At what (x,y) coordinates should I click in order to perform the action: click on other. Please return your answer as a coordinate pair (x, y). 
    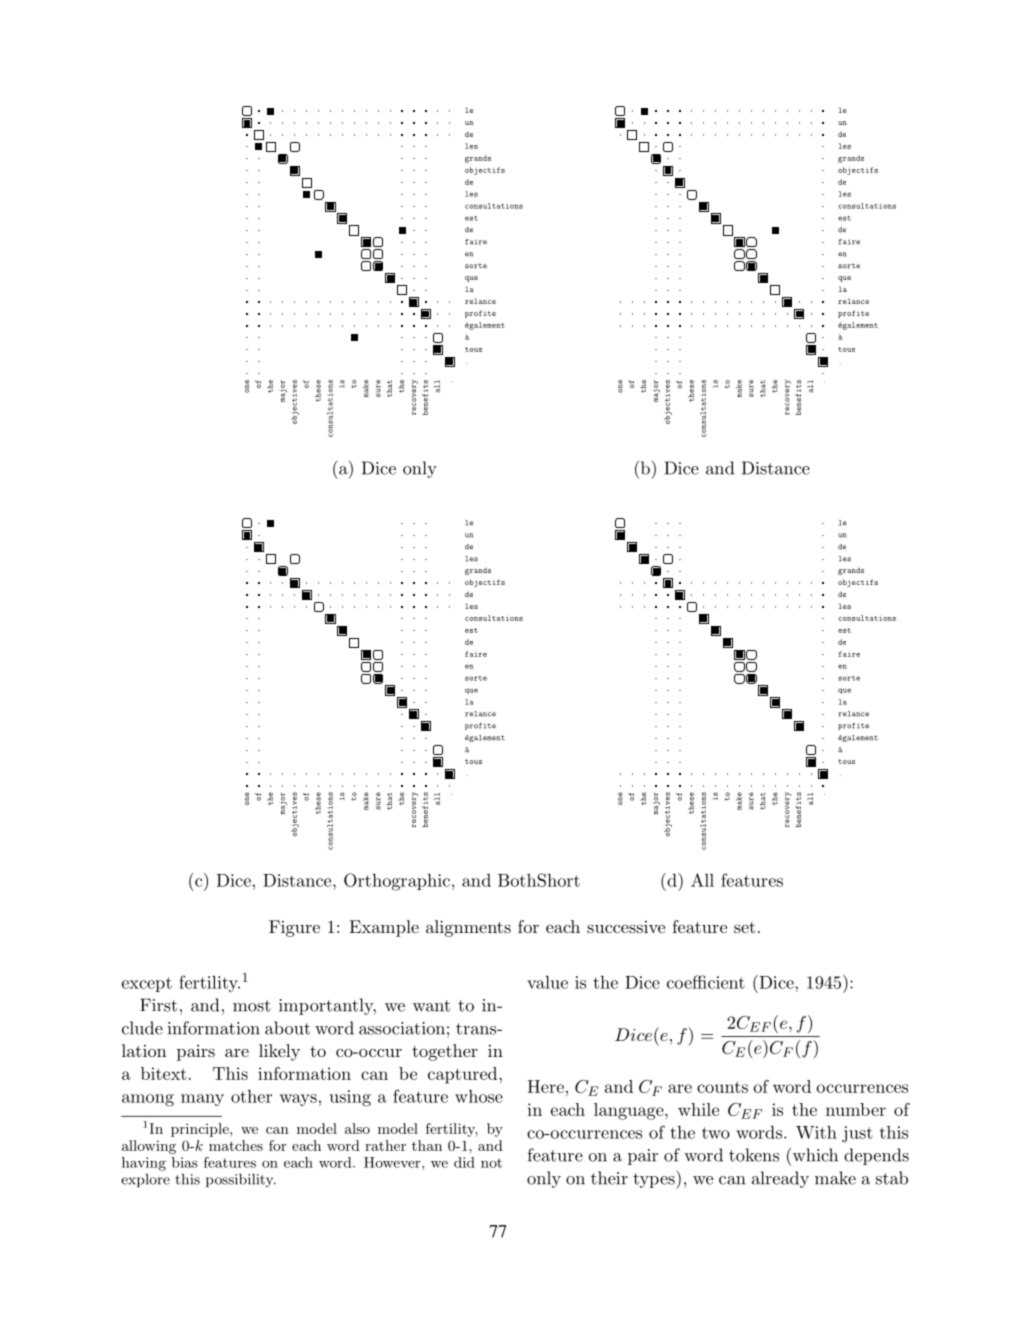
    Looking at the image, I should click on (251, 1096).
